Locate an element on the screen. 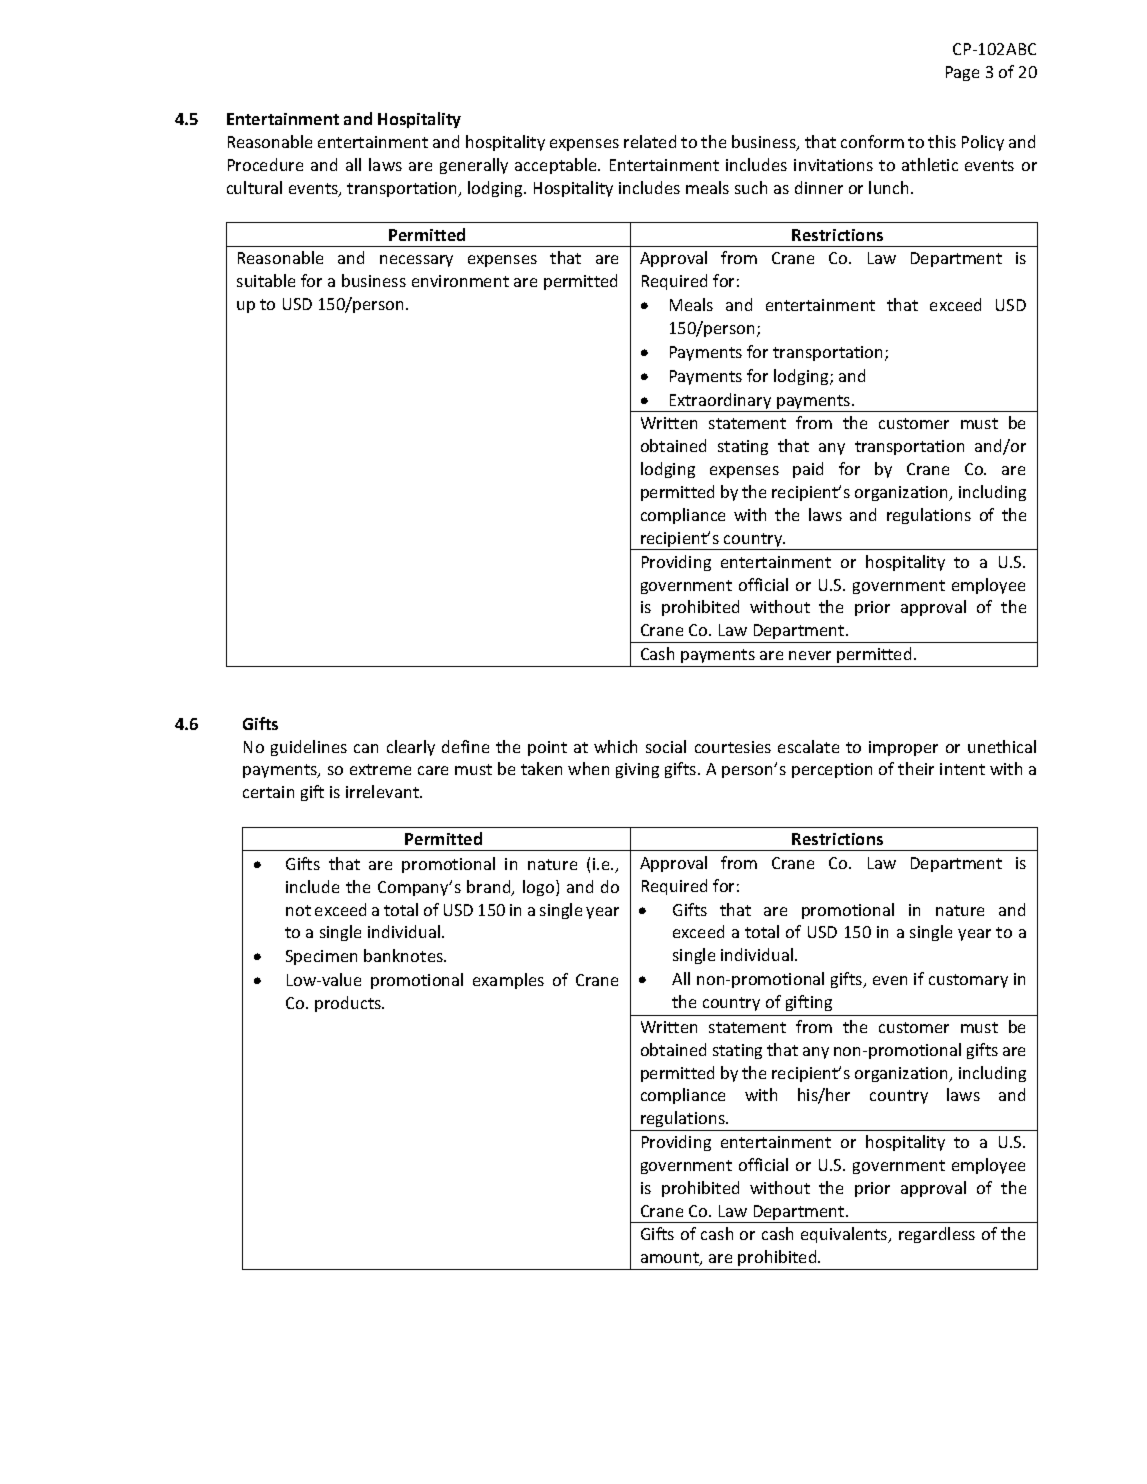  Procedure is located at coordinates (265, 164).
